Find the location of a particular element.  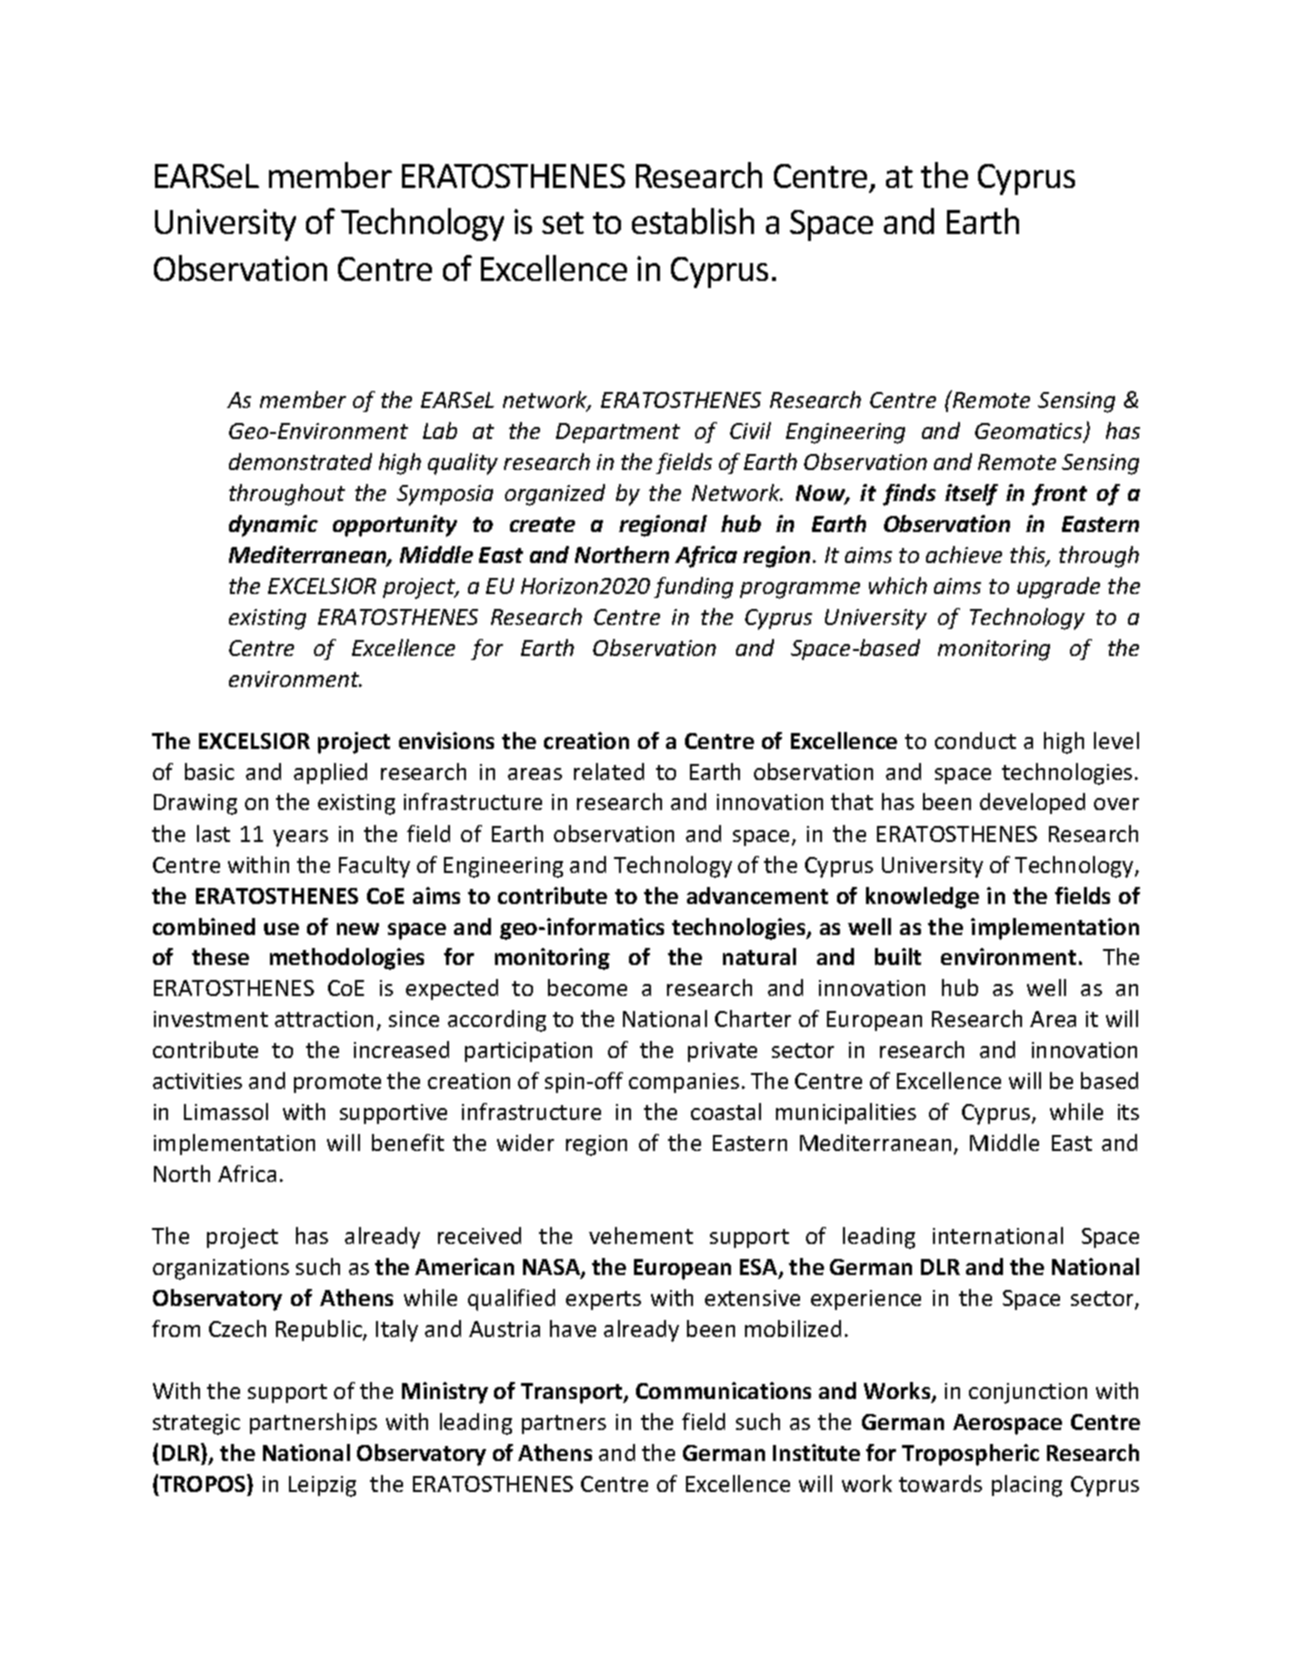

establish is located at coordinates (693, 221).
